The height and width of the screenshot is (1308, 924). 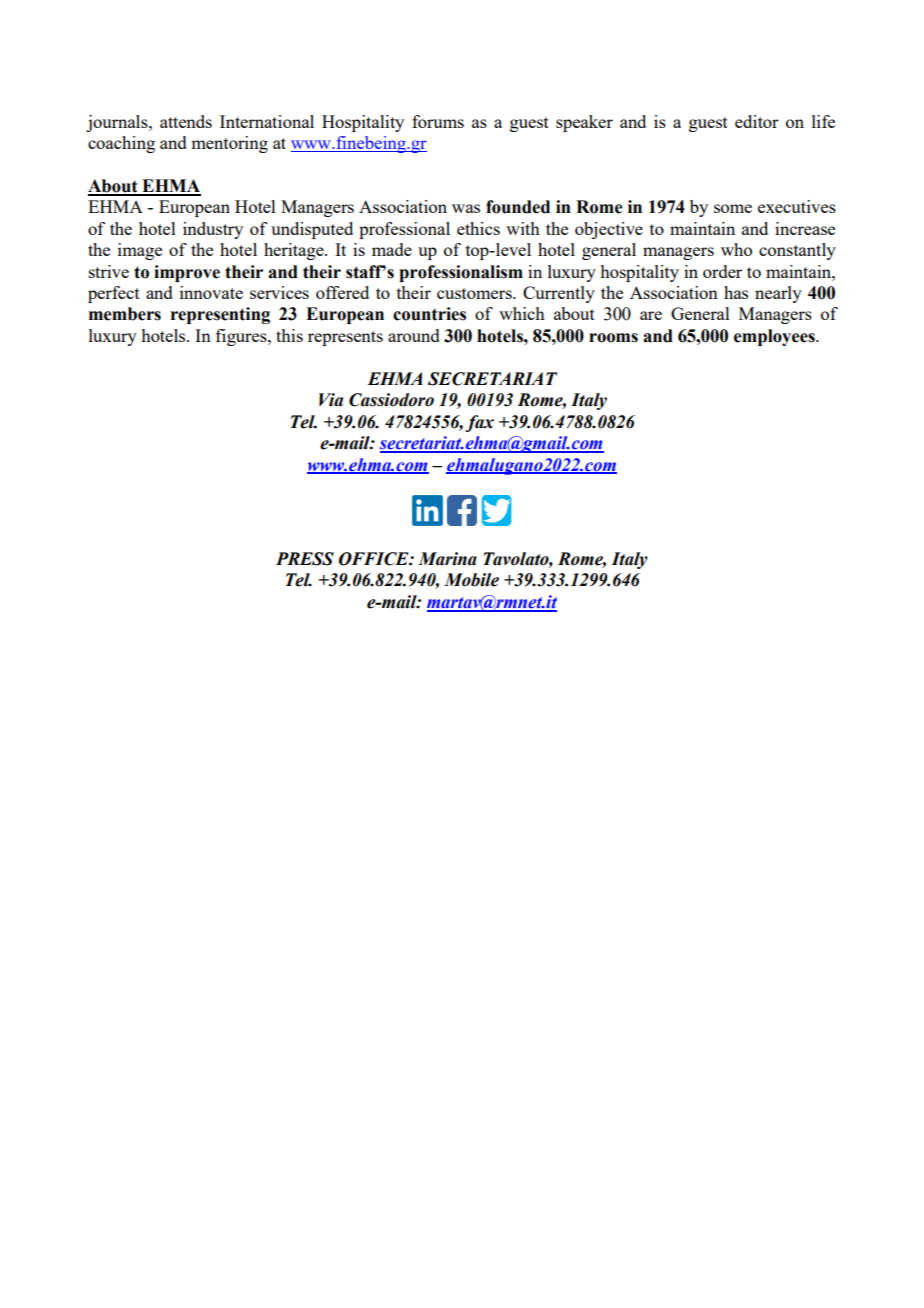 What do you see at coordinates (305, 559) in the screenshot?
I see `PRESS` at bounding box center [305, 559].
